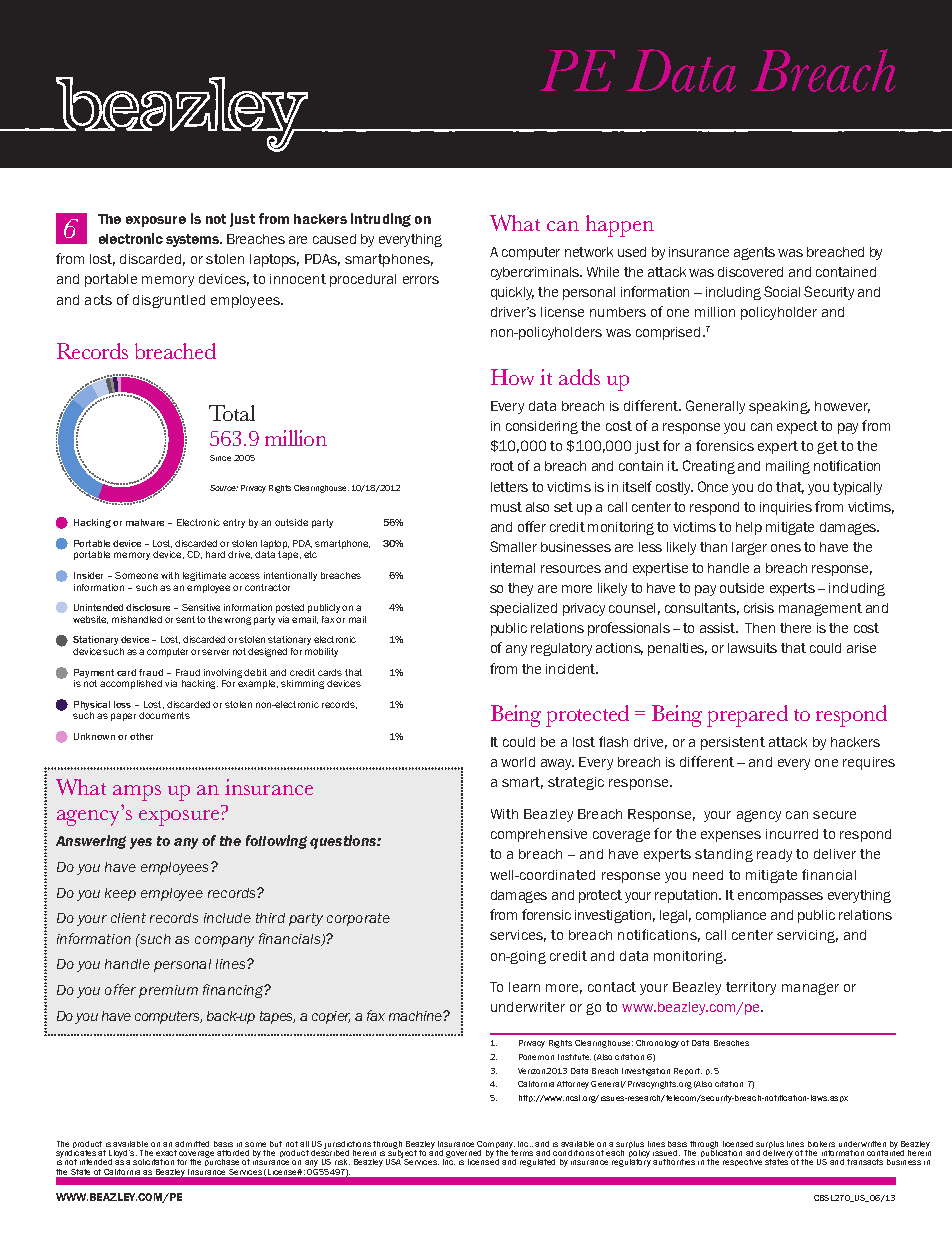 The height and width of the document is (1233, 952). What do you see at coordinates (539, 835) in the document?
I see `comprehensive` at bounding box center [539, 835].
